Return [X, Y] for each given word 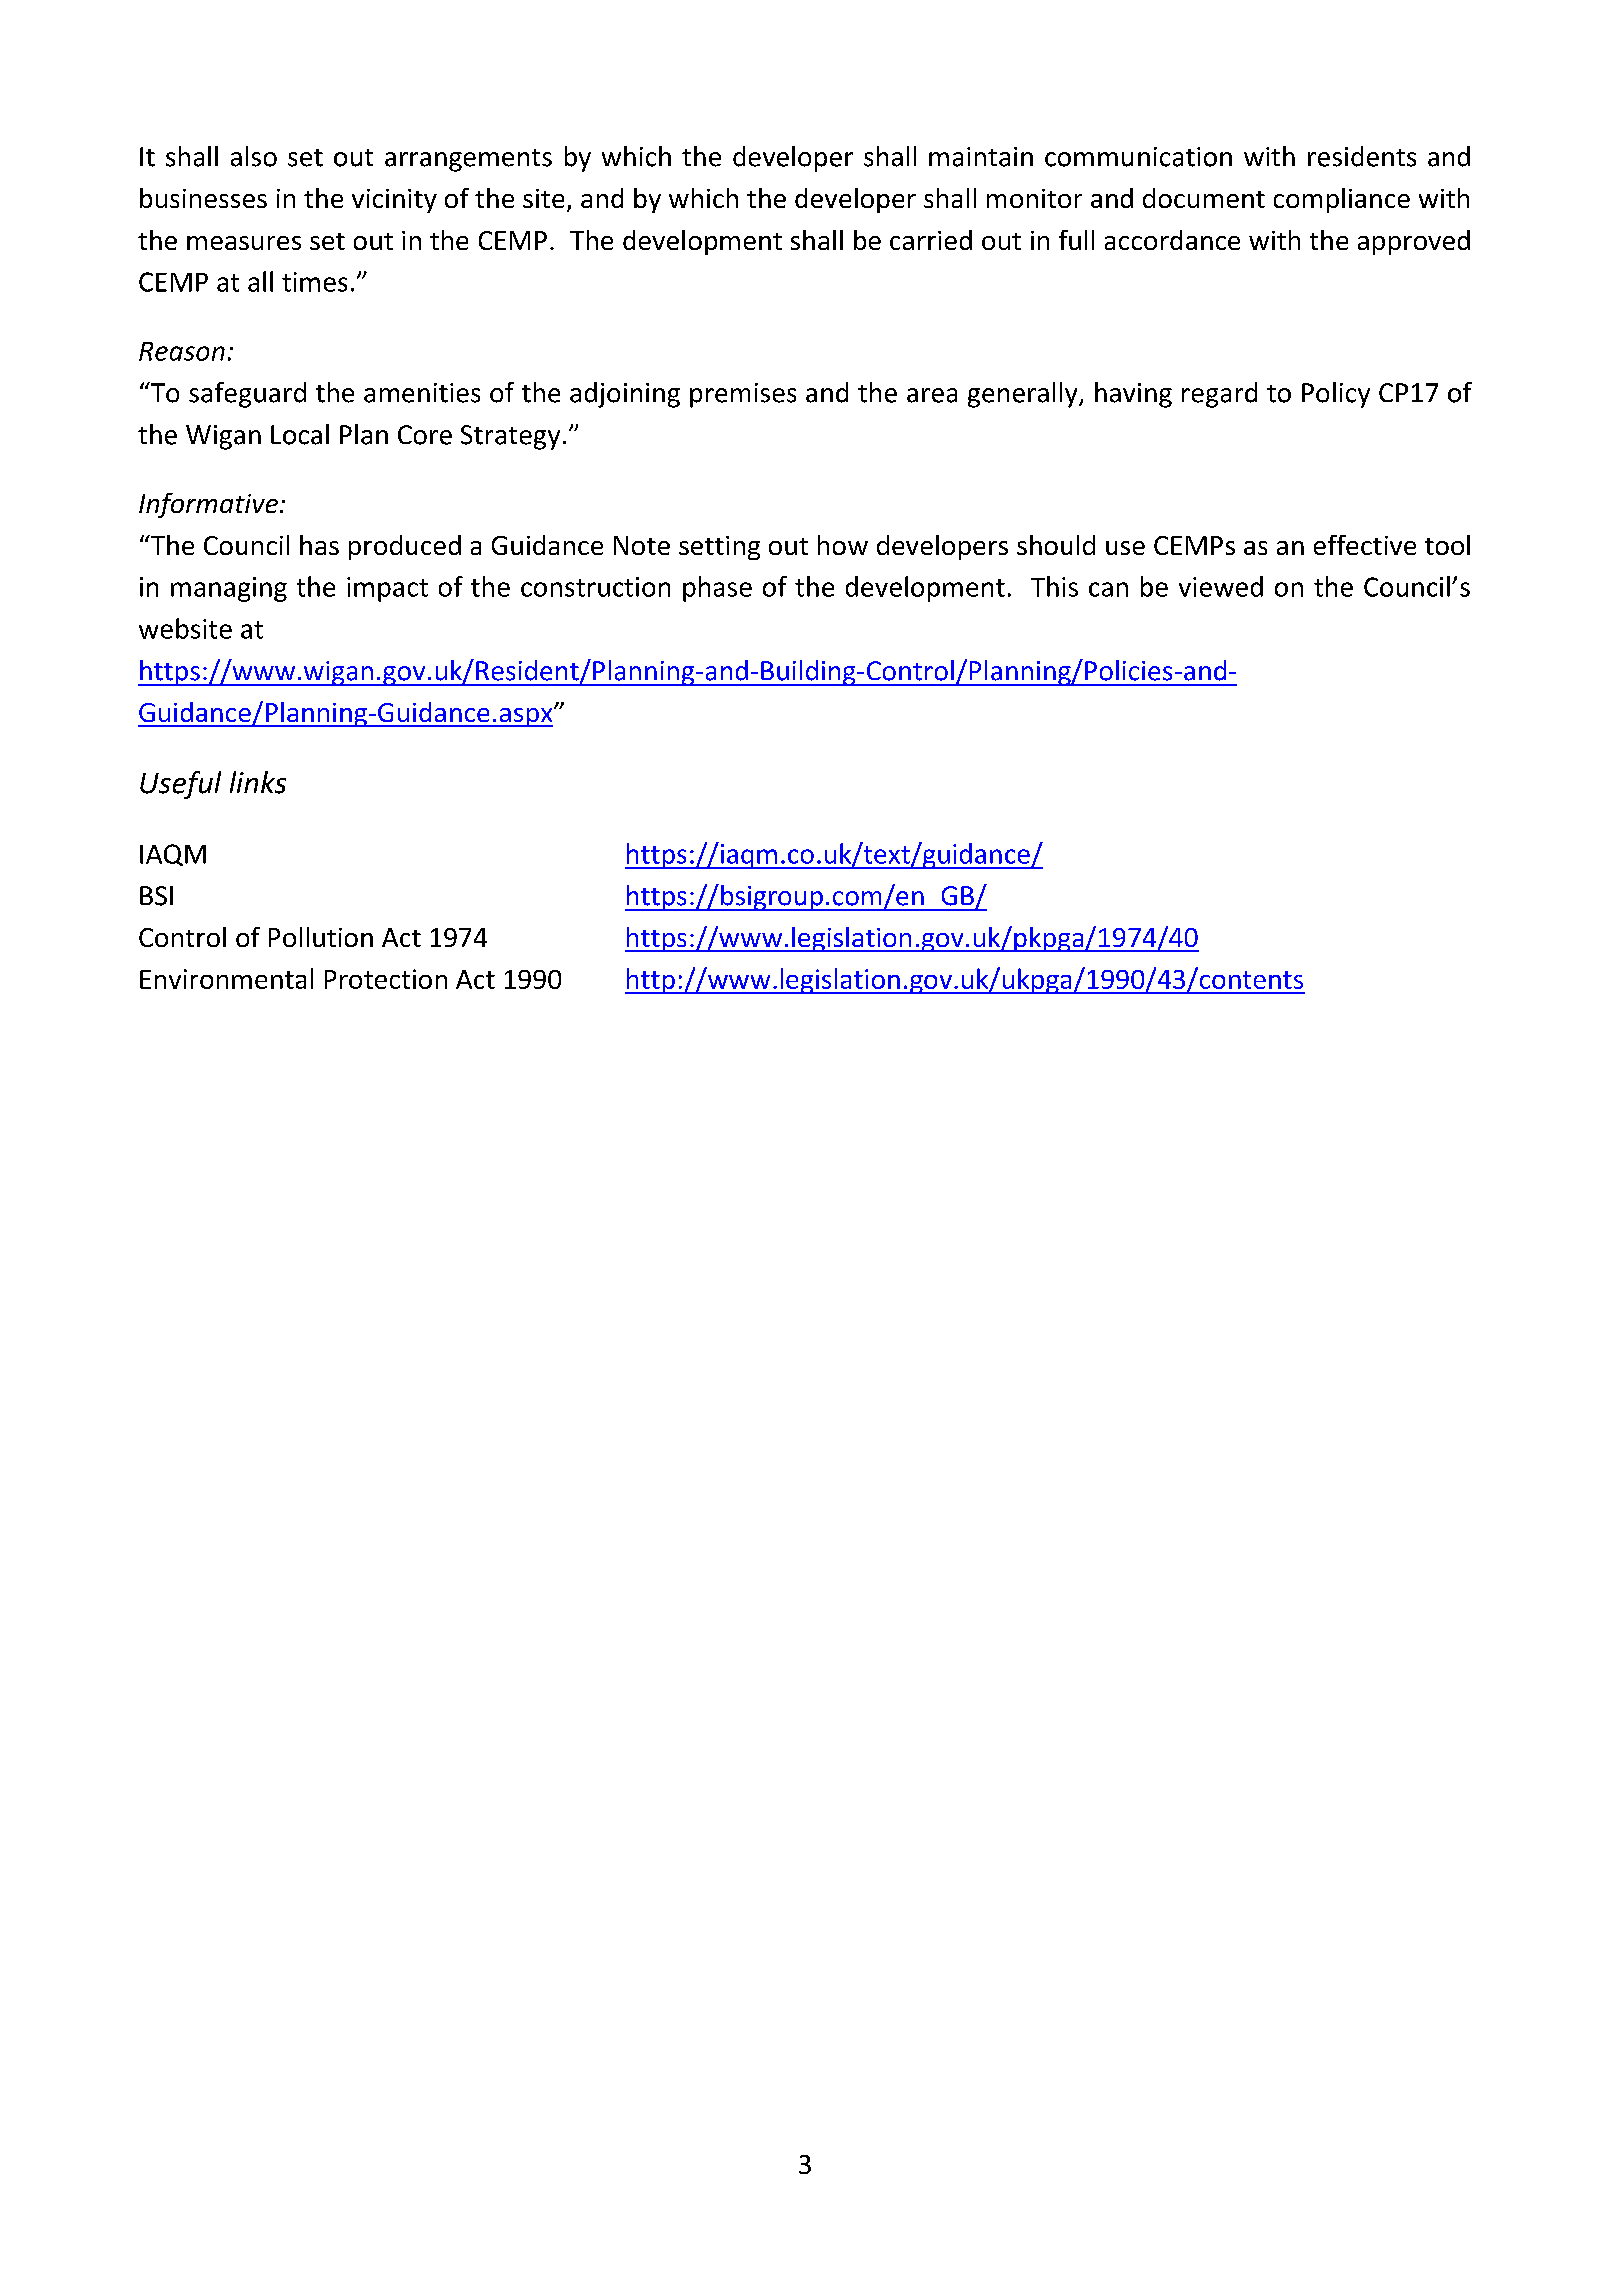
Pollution [321, 937]
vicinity [394, 201]
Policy [1336, 395]
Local [300, 434]
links [258, 782]
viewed [1221, 586]
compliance [1342, 200]
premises [743, 395]
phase [717, 589]
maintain [981, 157]
